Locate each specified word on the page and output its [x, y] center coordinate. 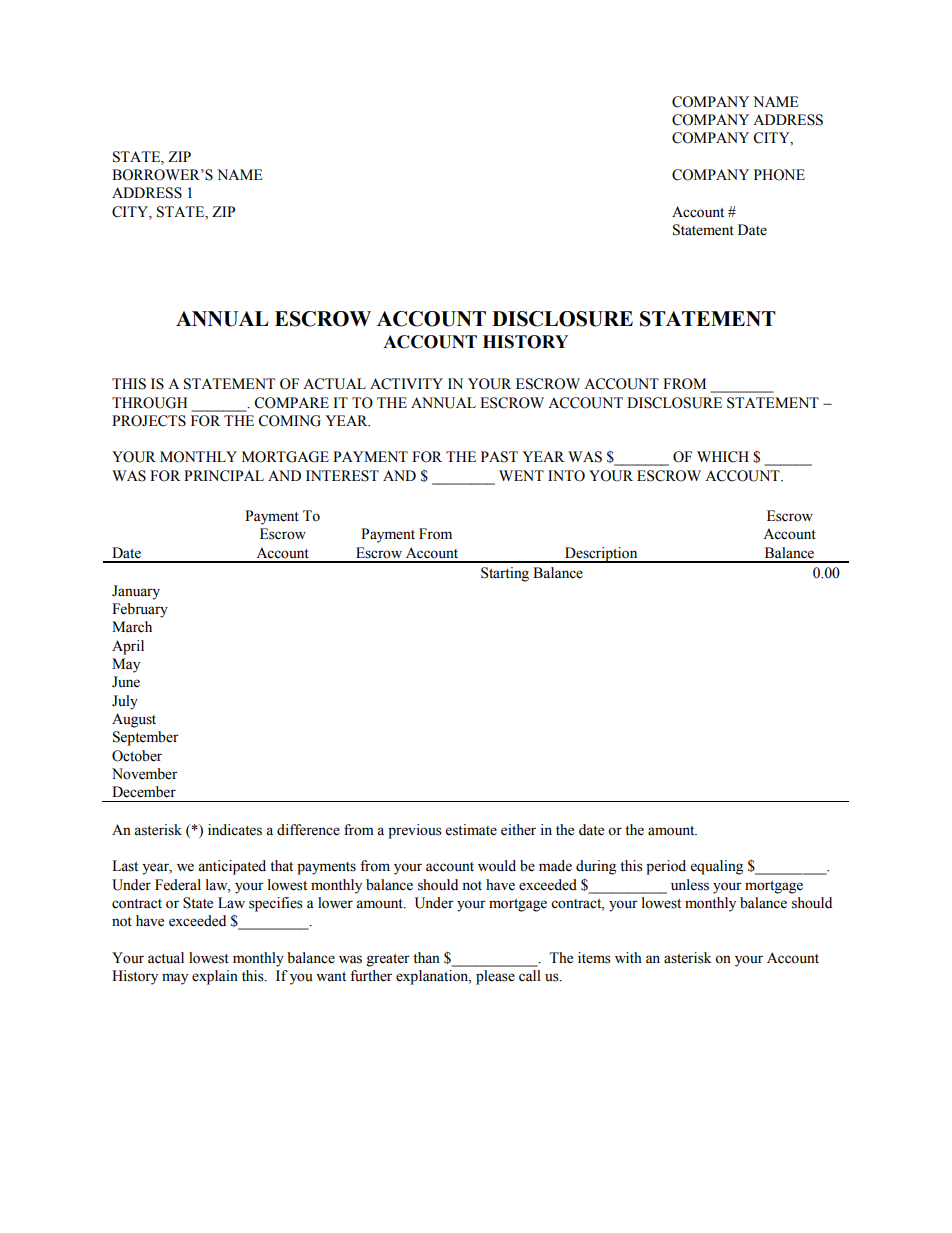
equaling [717, 867]
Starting [505, 574]
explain [215, 977]
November [145, 774]
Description [601, 555]
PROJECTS [149, 421]
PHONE [779, 175]
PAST [499, 457]
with [628, 957]
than [426, 958]
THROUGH [149, 403]
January [136, 592]
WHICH [723, 457]
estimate [471, 830]
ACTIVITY [406, 384]
